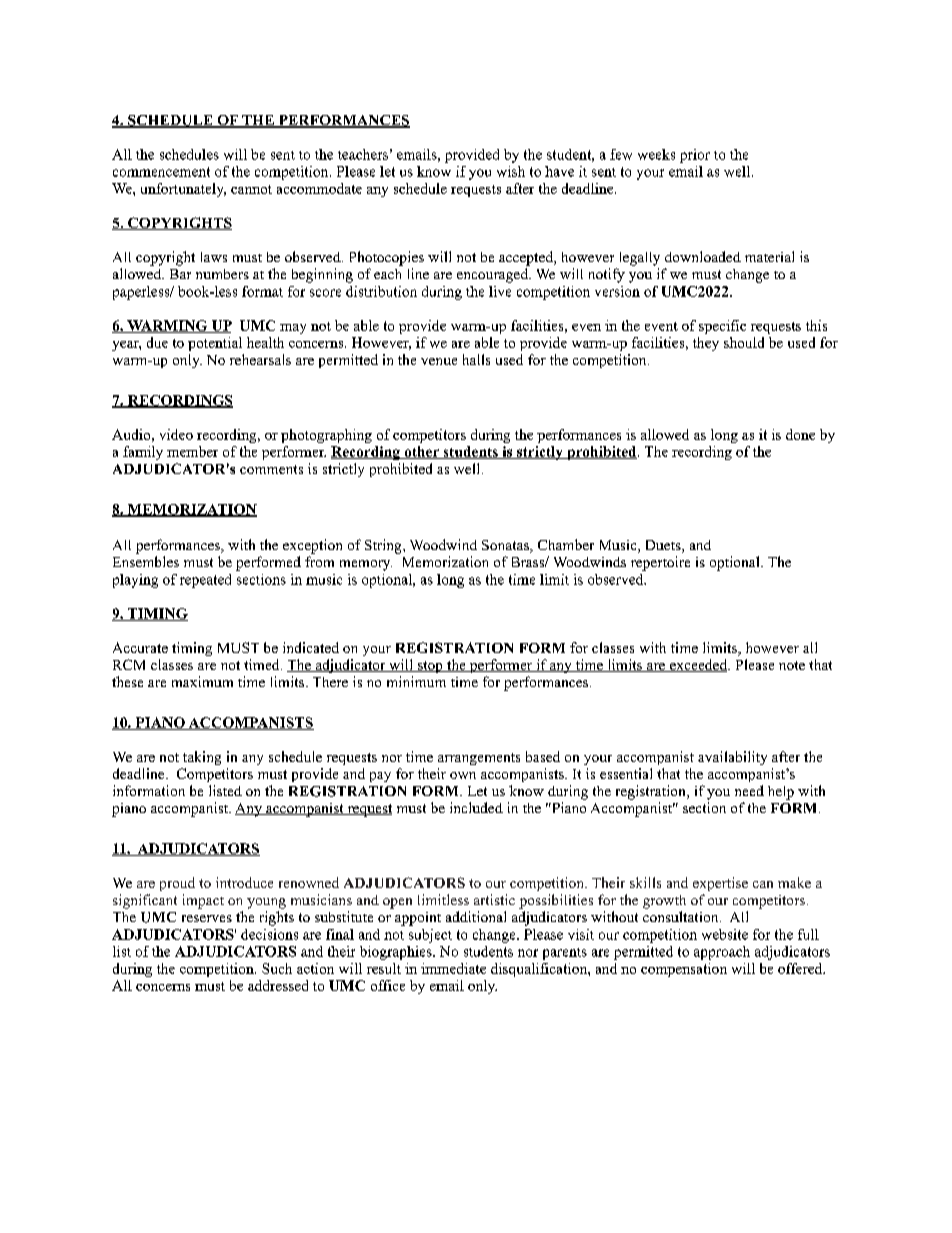 This page has width=952, height=1233. What do you see at coordinates (511, 171) in the page?
I see `wish` at bounding box center [511, 171].
